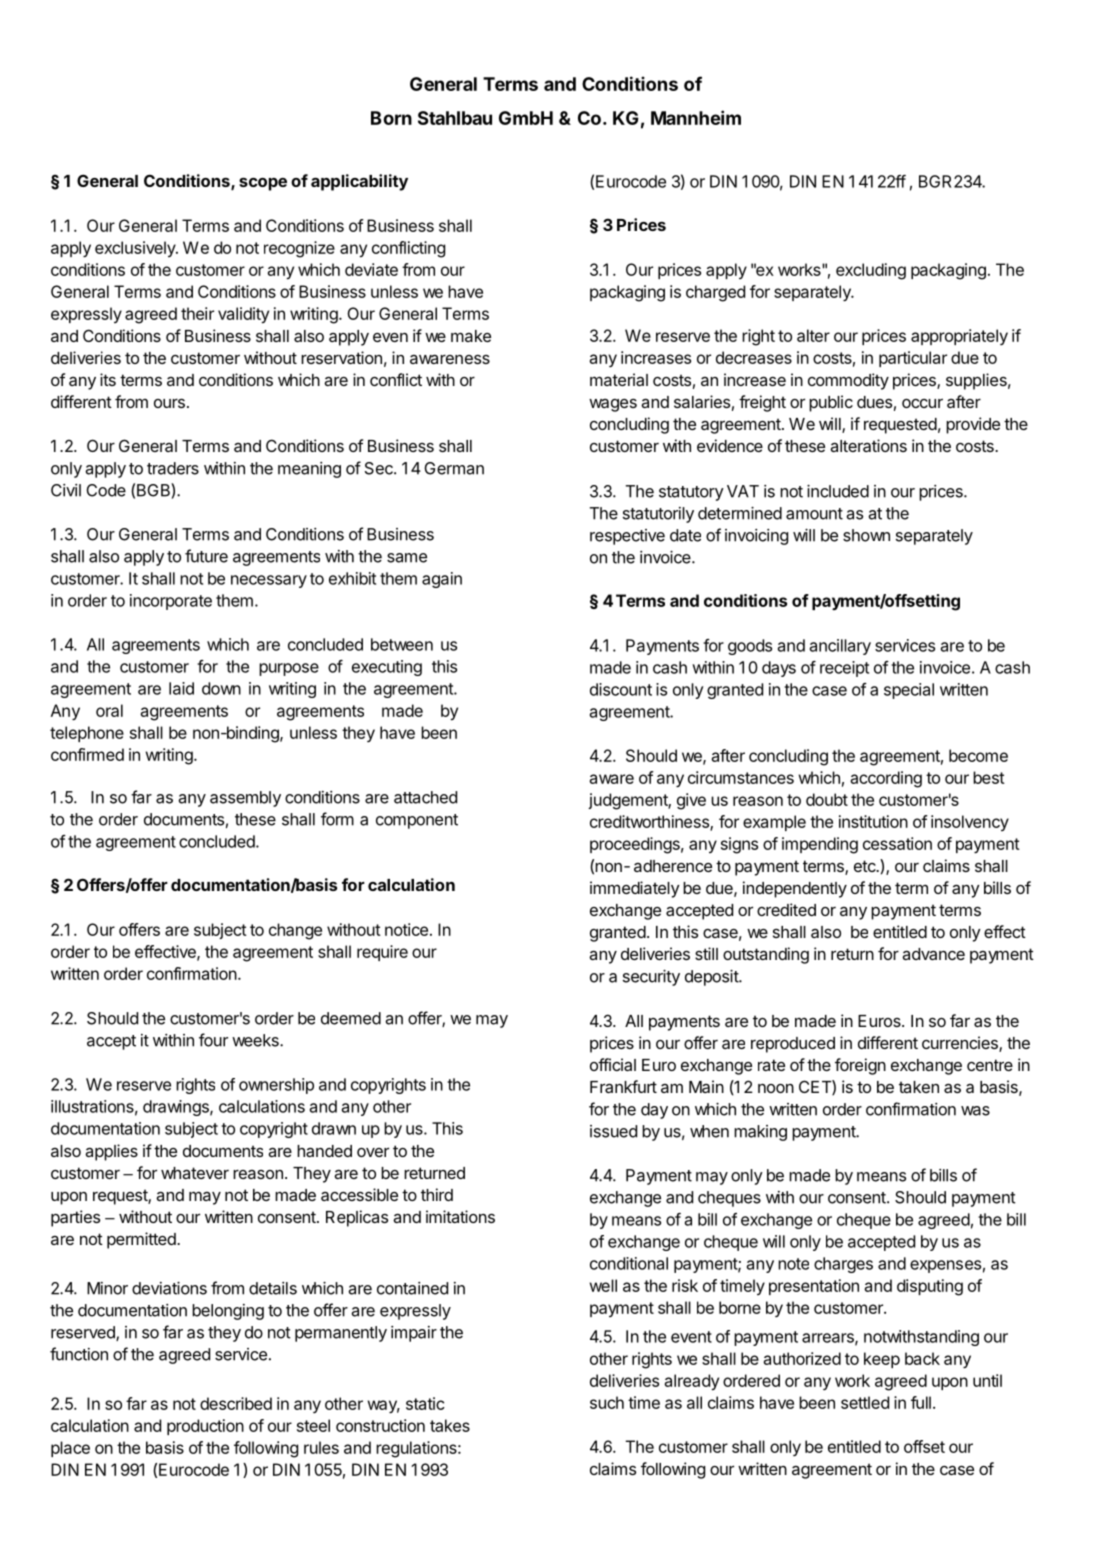 The height and width of the document is (1560, 1103). What do you see at coordinates (359, 182) in the document?
I see `applicability` at bounding box center [359, 182].
